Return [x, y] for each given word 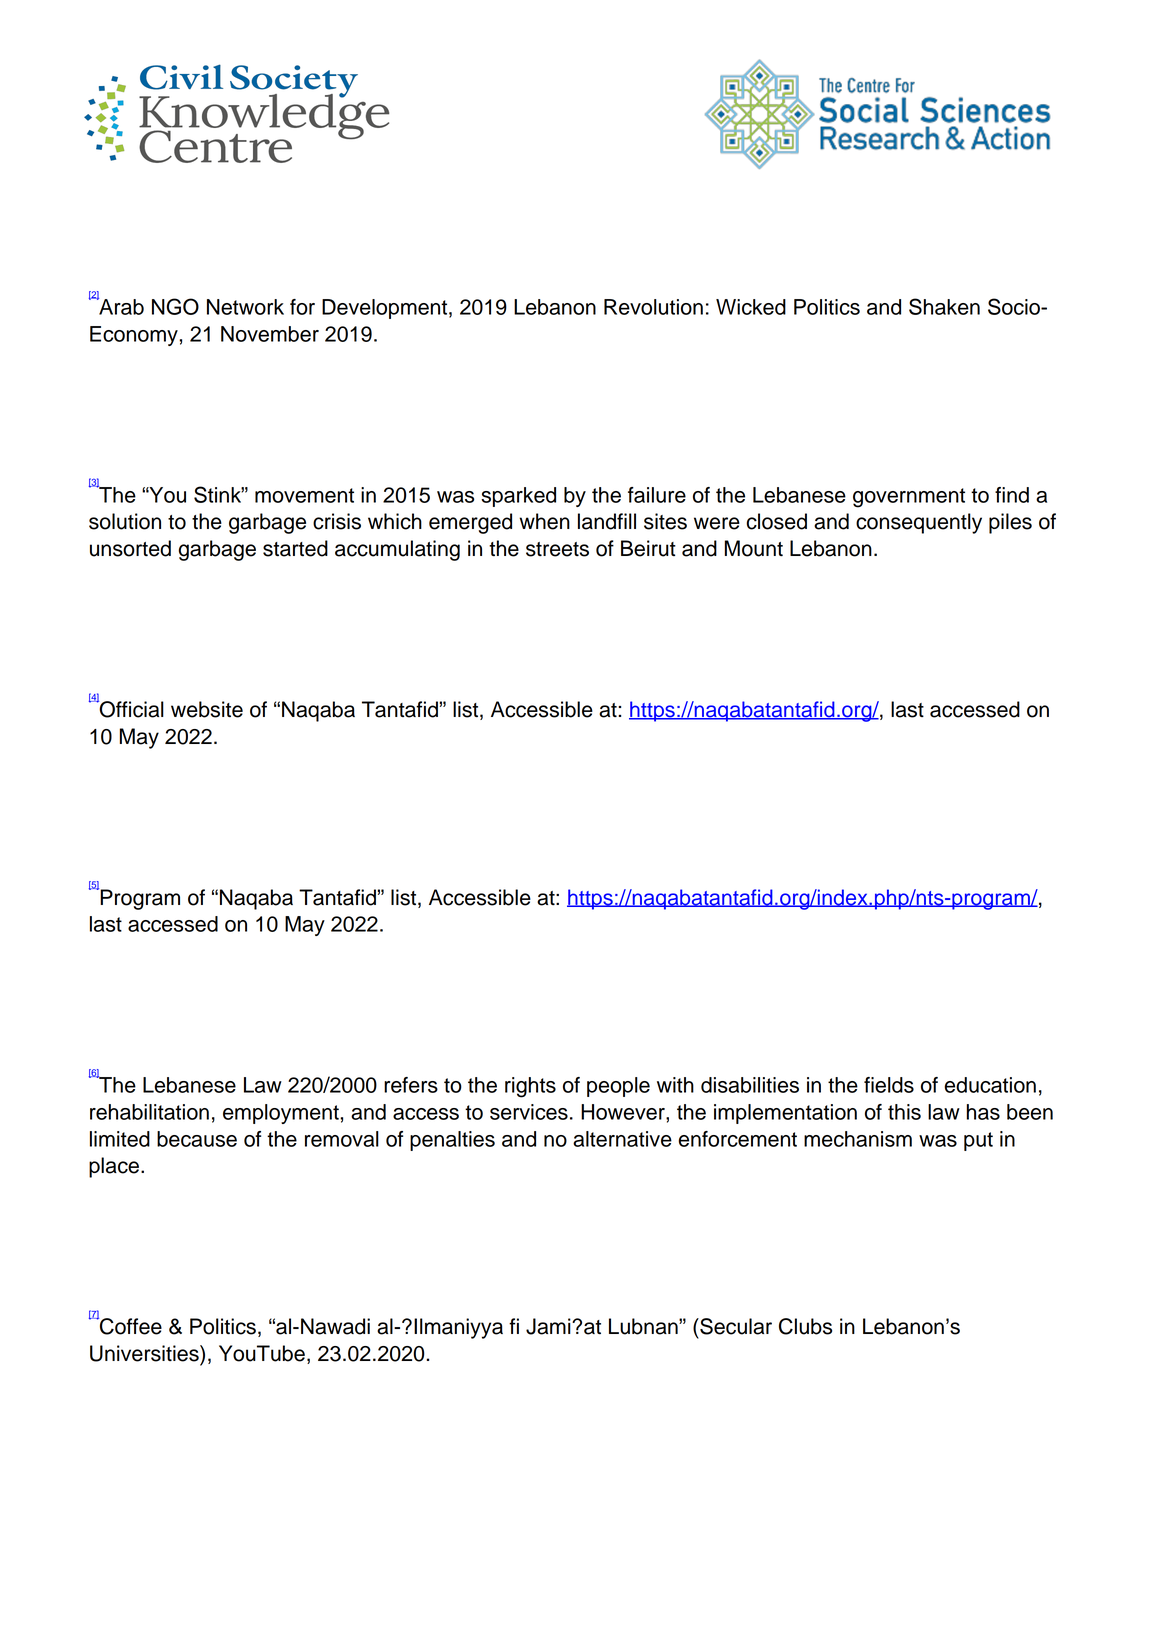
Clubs [805, 1326]
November [270, 334]
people [618, 1087]
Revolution [653, 307]
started [295, 548]
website [207, 709]
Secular [735, 1326]
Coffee [130, 1325]
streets [557, 549]
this [904, 1112]
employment [282, 1114]
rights [530, 1087]
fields [889, 1085]
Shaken [944, 306]
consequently [919, 523]
